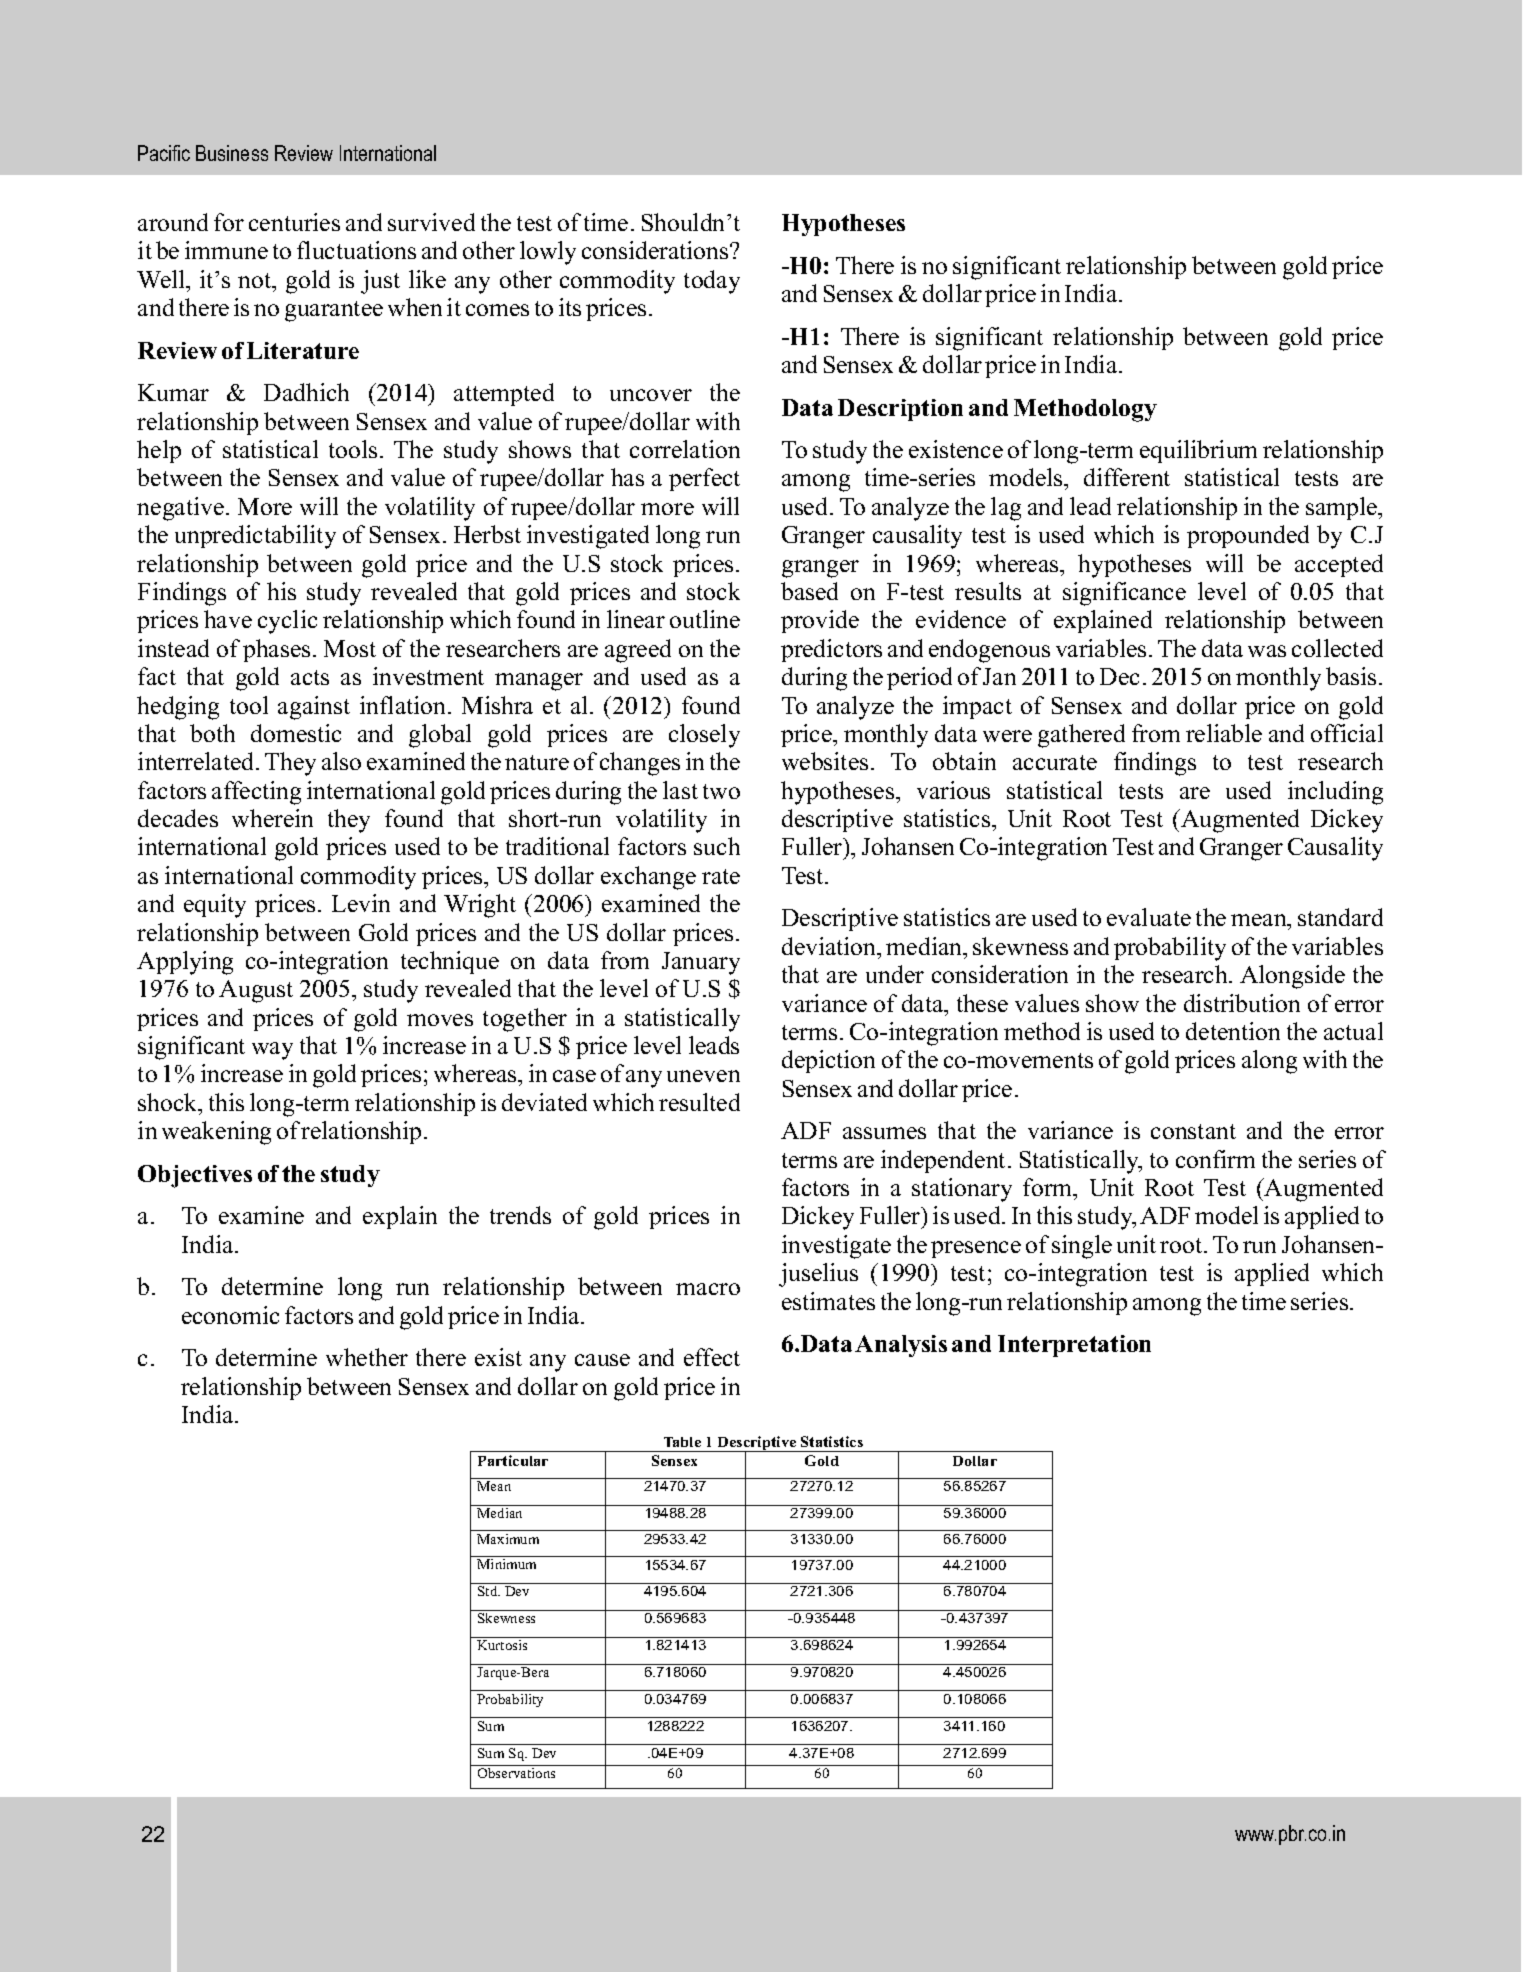 The height and width of the screenshot is (1972, 1523). Describe the element at coordinates (712, 1357) in the screenshot. I see `effect` at that location.
